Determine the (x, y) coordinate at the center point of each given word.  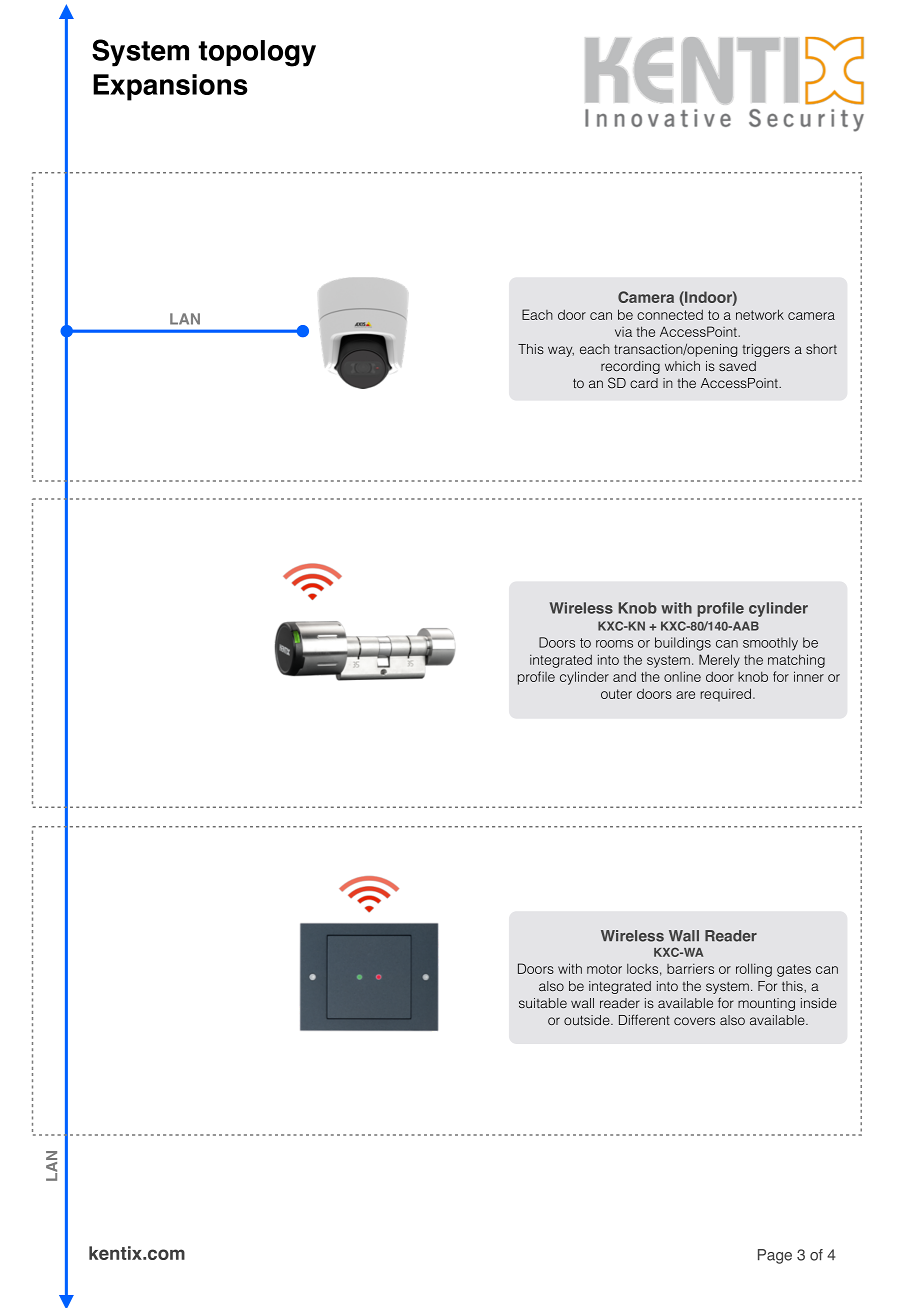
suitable (543, 1003)
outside (588, 1020)
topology (257, 53)
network (760, 314)
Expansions (170, 87)
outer (616, 694)
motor (604, 969)
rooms (614, 644)
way (561, 351)
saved (737, 366)
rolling (754, 970)
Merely (719, 661)
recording (630, 367)
